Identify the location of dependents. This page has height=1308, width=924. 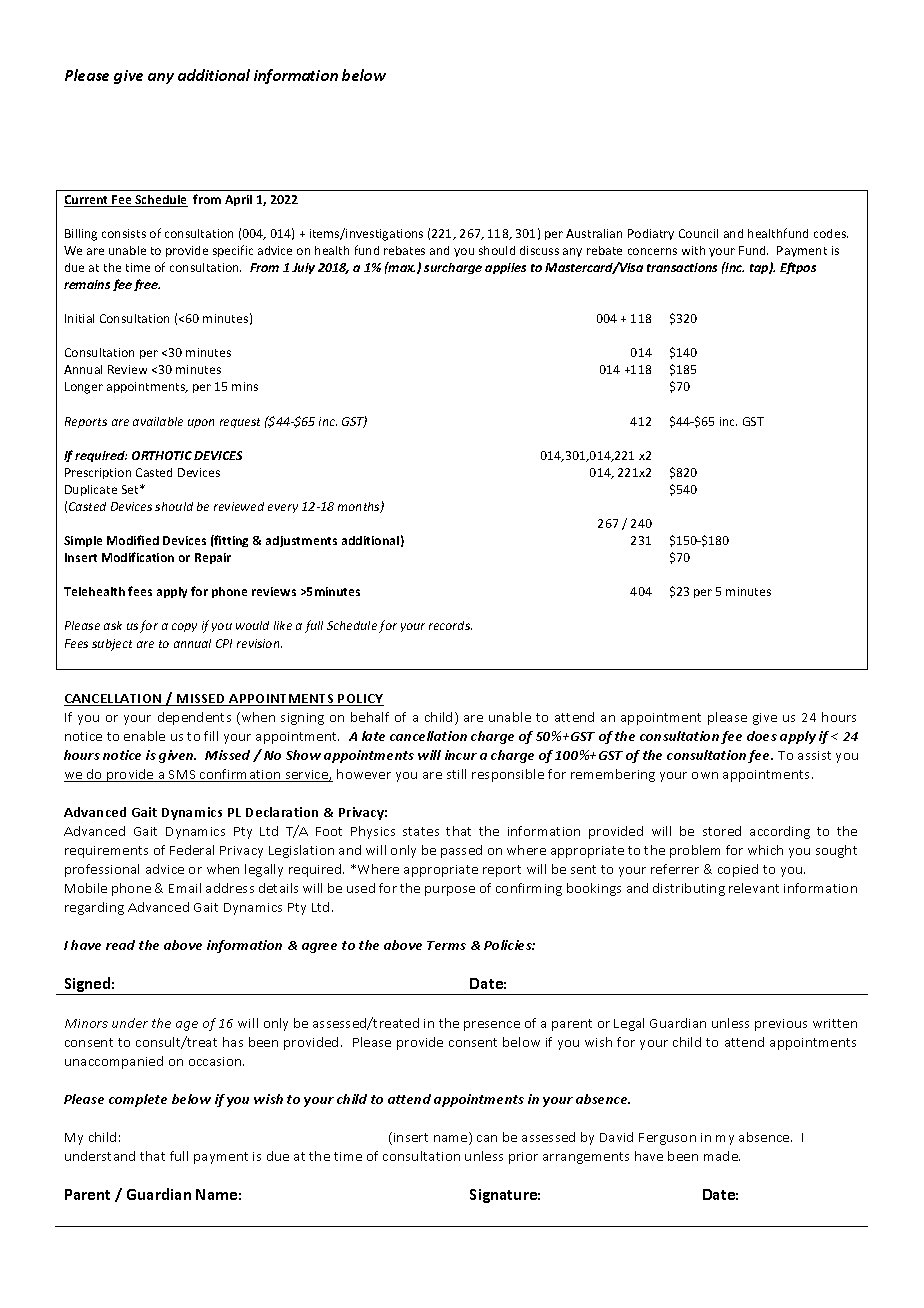
(194, 718).
